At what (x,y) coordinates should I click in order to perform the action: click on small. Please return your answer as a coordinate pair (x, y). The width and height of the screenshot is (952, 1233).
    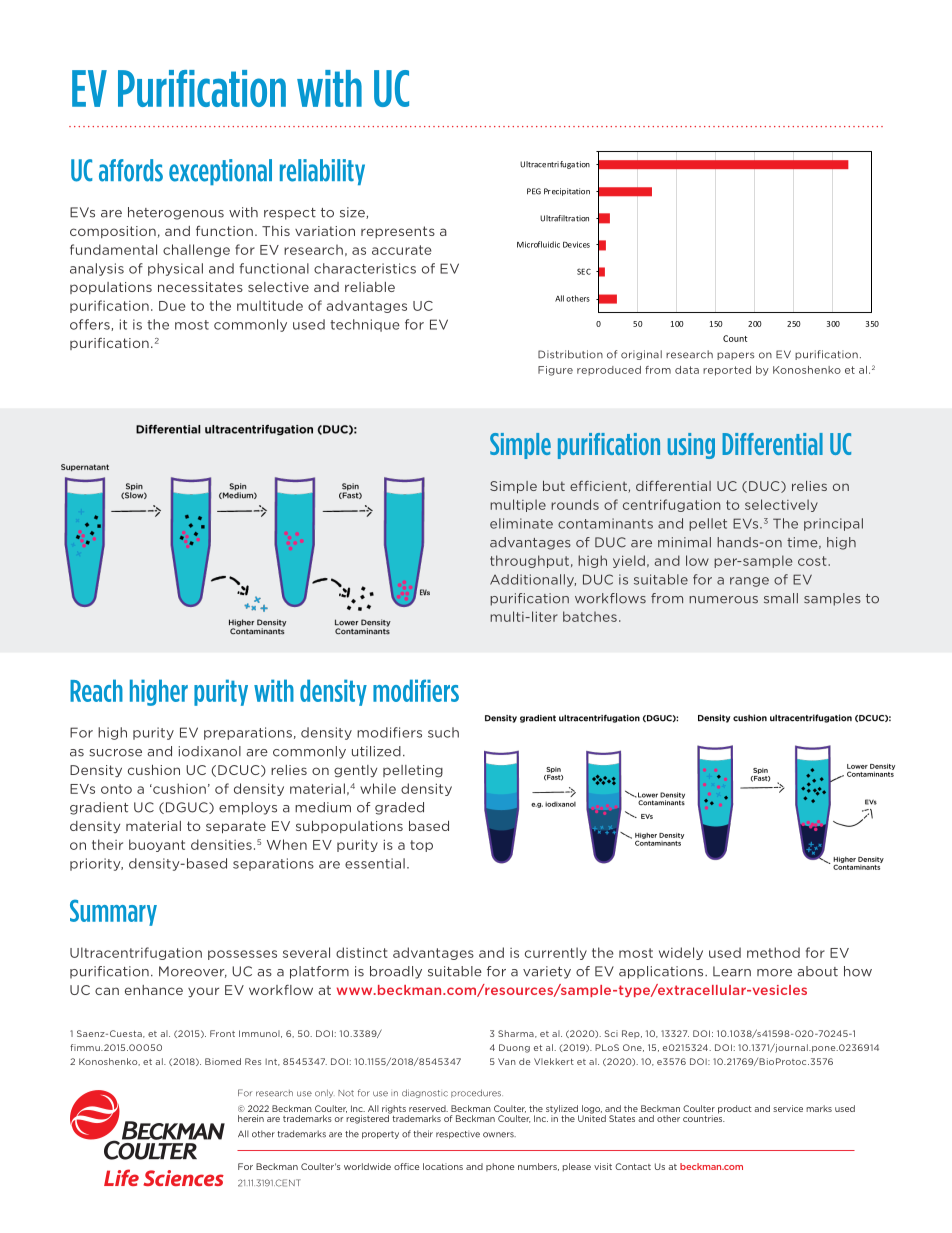
    Looking at the image, I should click on (781, 598).
